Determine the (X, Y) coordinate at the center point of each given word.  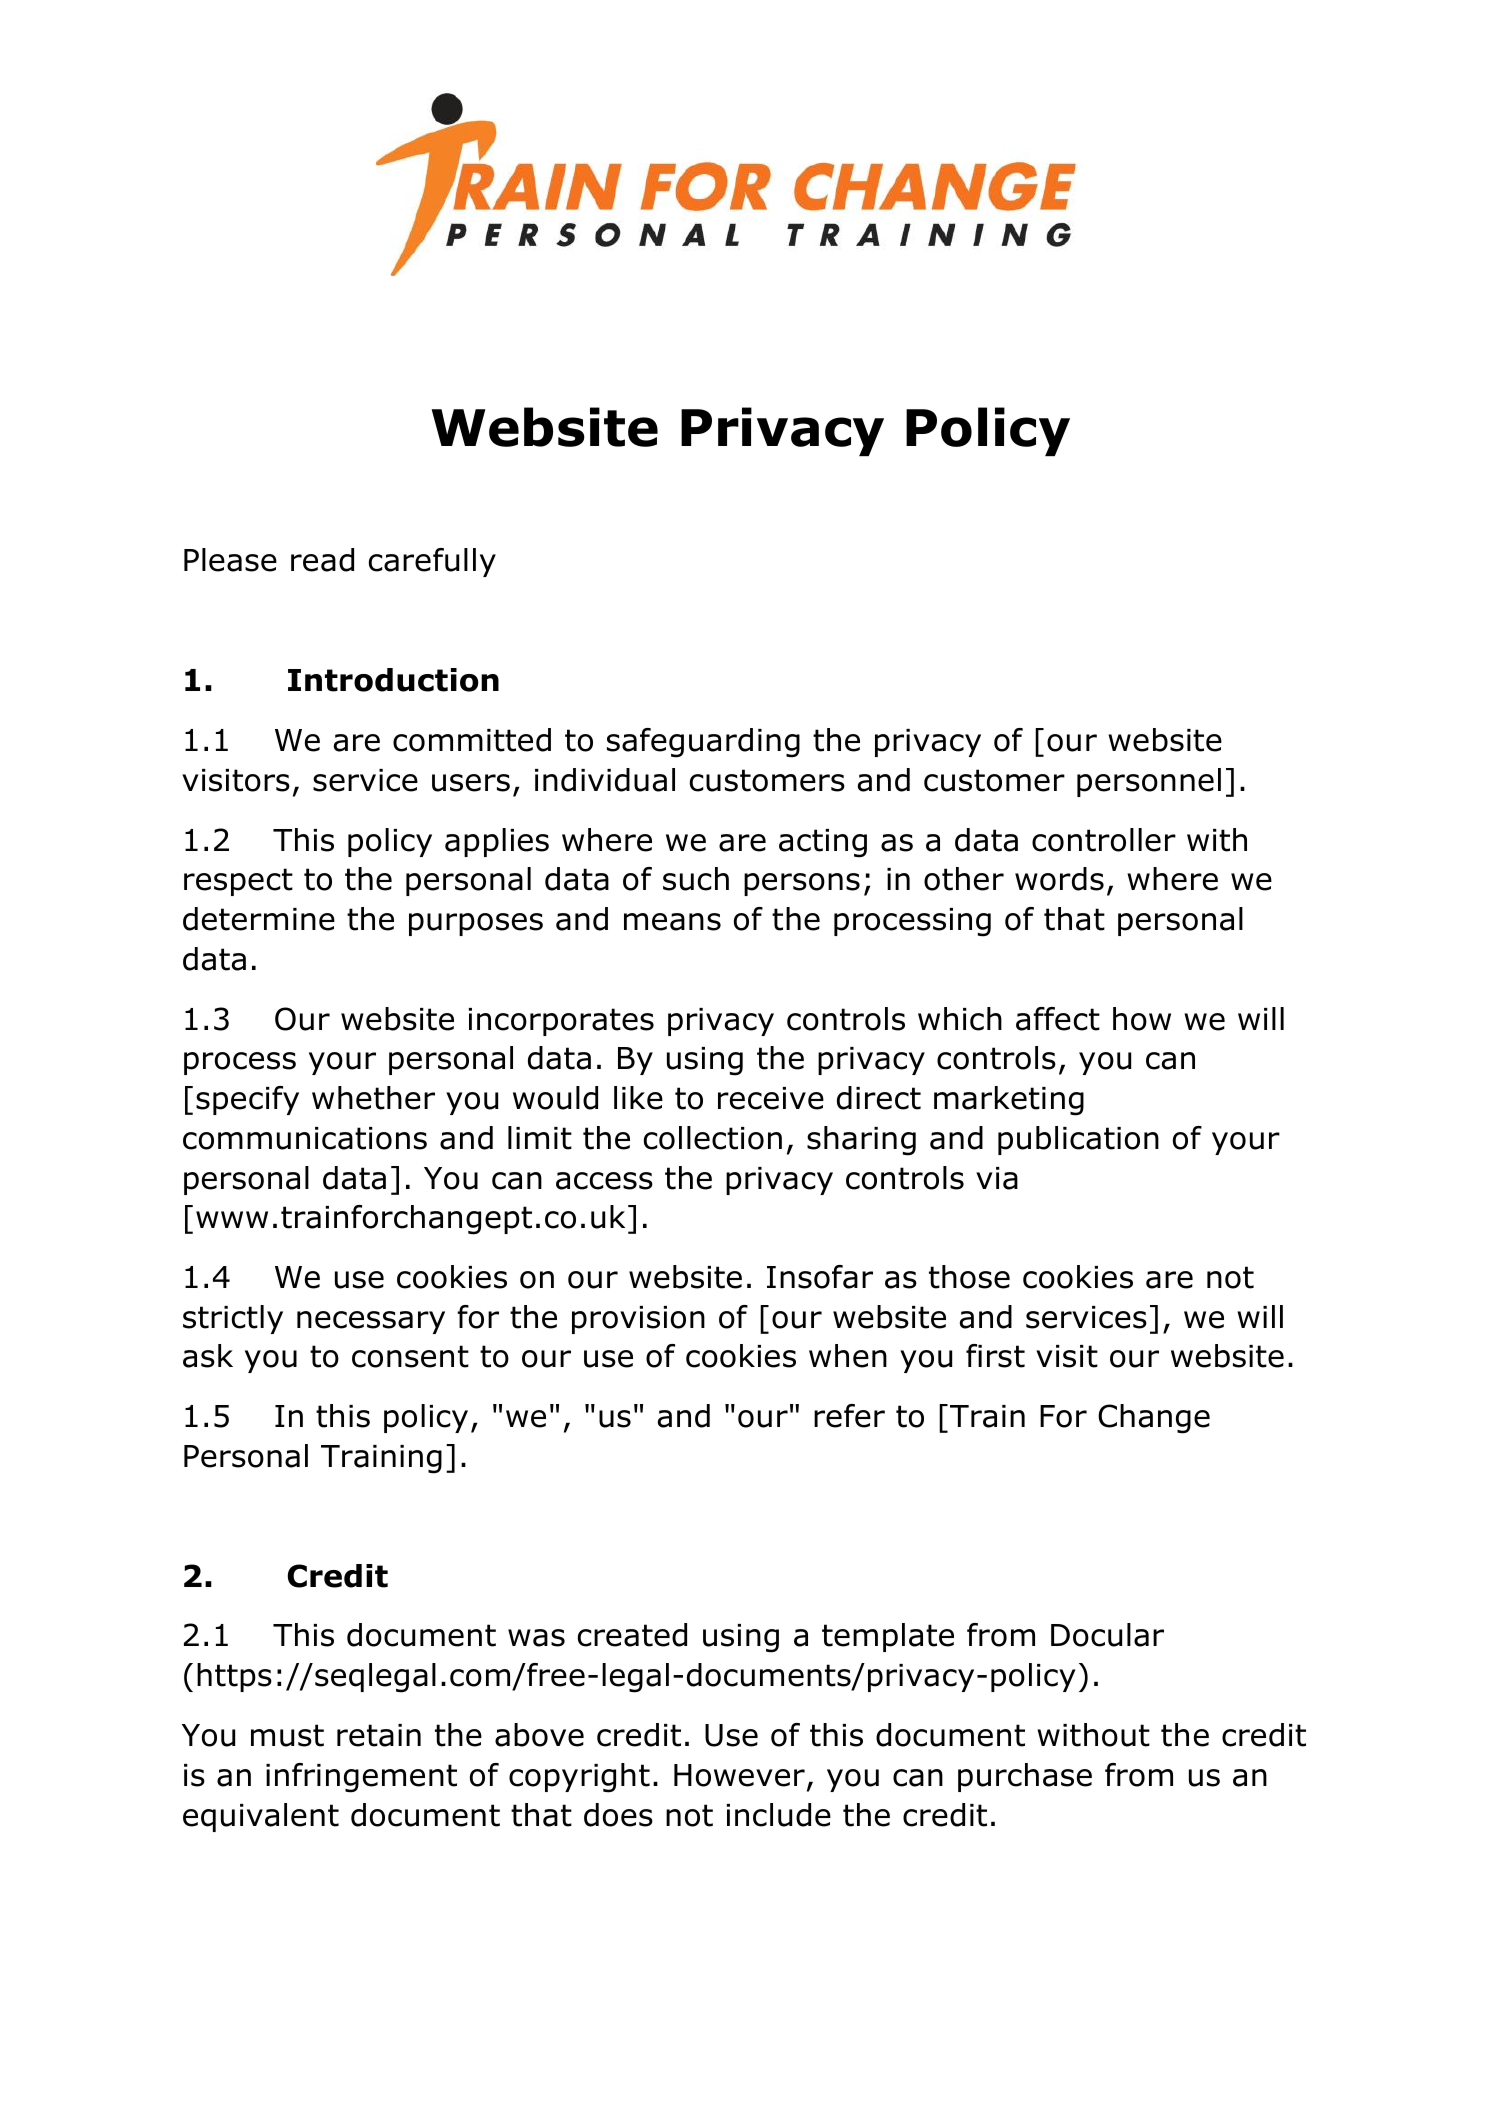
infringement (361, 1778)
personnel (1149, 782)
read (322, 560)
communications (305, 1138)
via (997, 1178)
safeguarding (703, 743)
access (604, 1181)
